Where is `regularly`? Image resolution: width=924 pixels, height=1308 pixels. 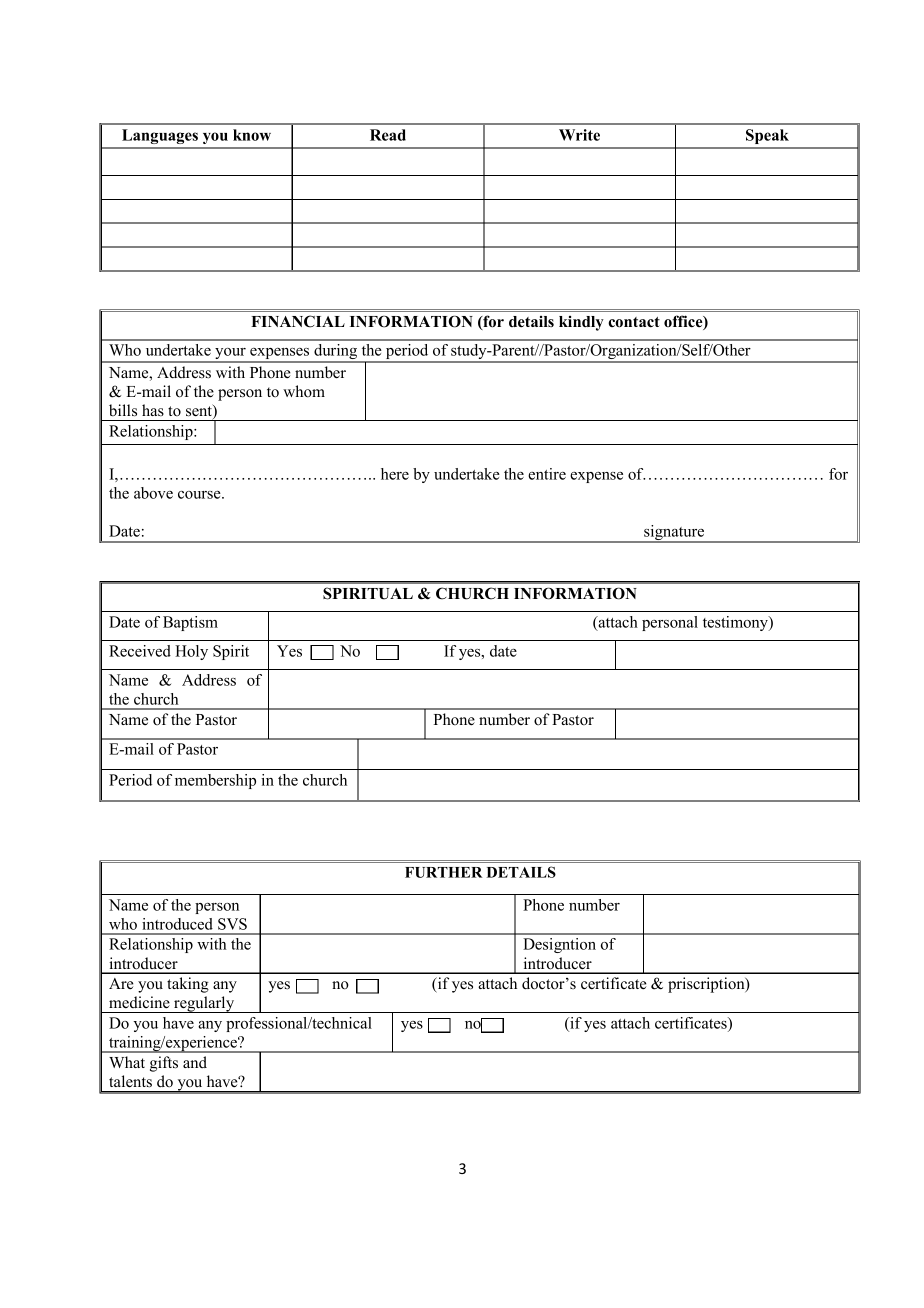
regularly is located at coordinates (204, 1004).
